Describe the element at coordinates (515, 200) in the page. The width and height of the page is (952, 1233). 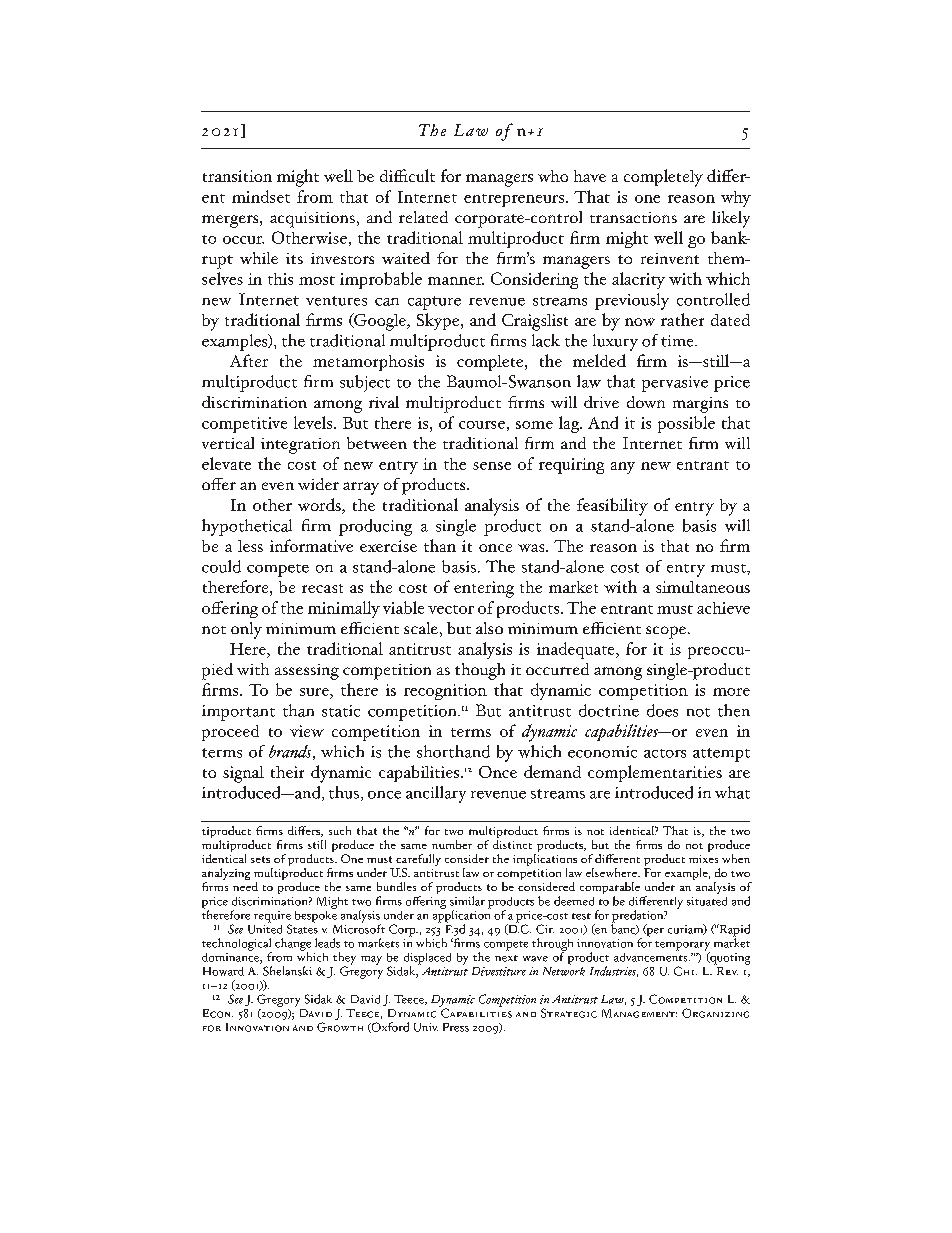
I see `entrepreneurs` at that location.
